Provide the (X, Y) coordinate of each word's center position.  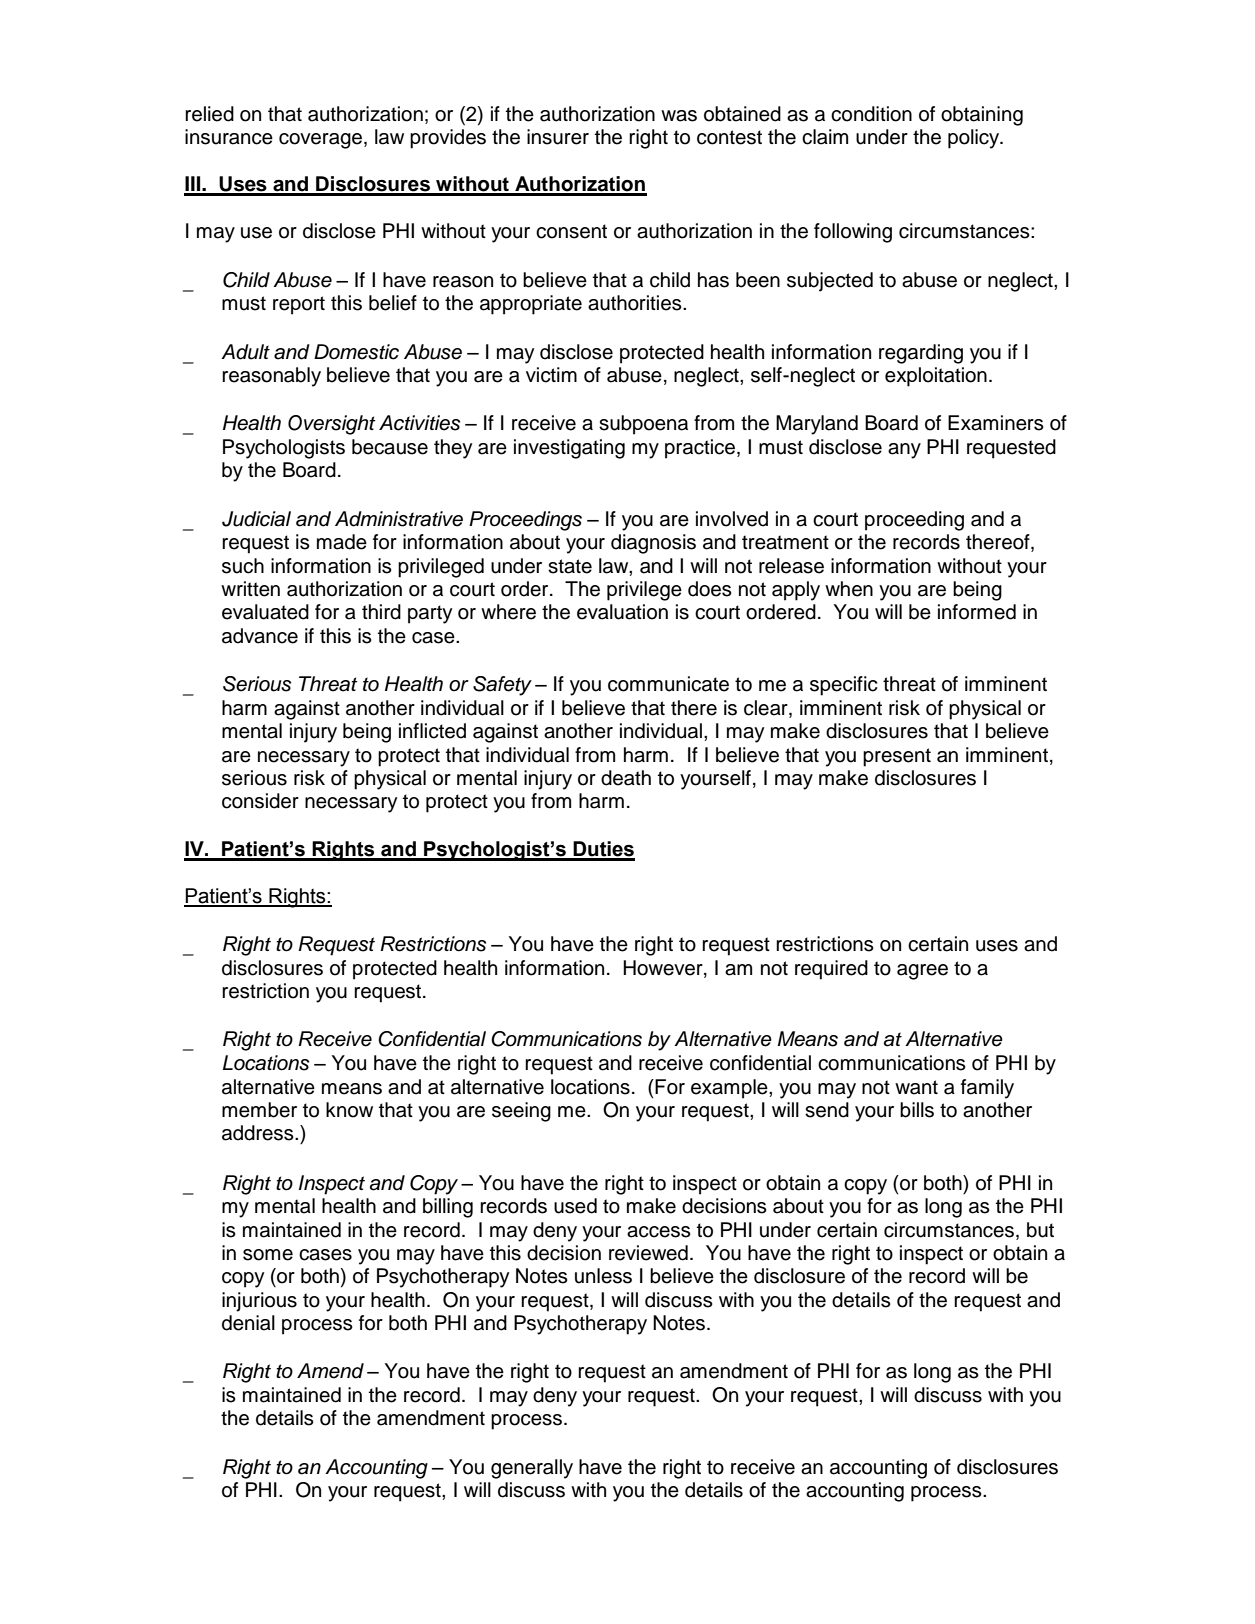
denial (248, 1323)
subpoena (643, 425)
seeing (521, 1112)
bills (917, 1110)
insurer (558, 137)
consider (260, 801)
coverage (320, 141)
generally (532, 1469)
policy (975, 139)
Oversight (331, 425)
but (1040, 1230)
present (897, 757)
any (904, 451)
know (349, 1110)
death (626, 778)
